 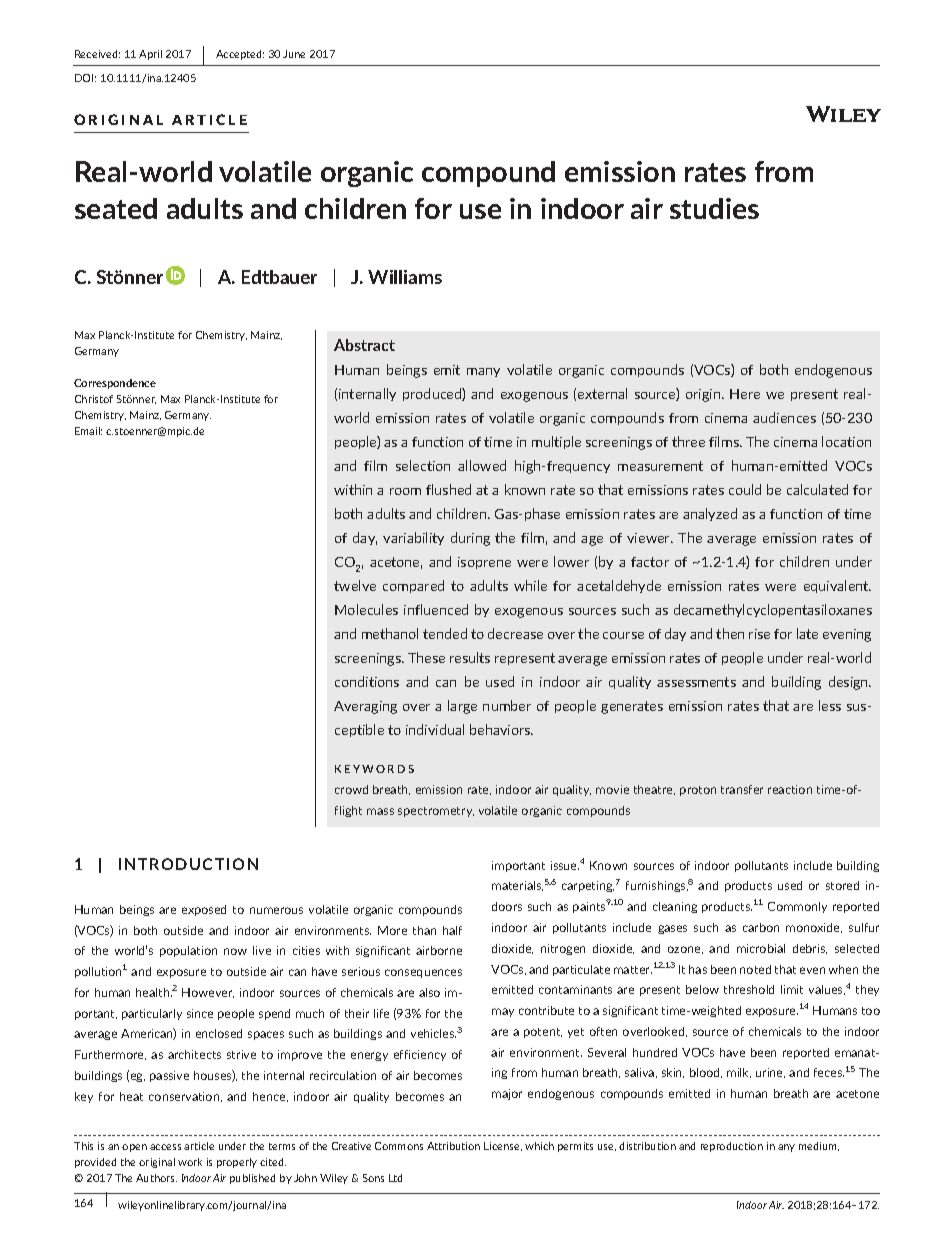 What do you see at coordinates (759, 634) in the screenshot?
I see `rise` at bounding box center [759, 634].
